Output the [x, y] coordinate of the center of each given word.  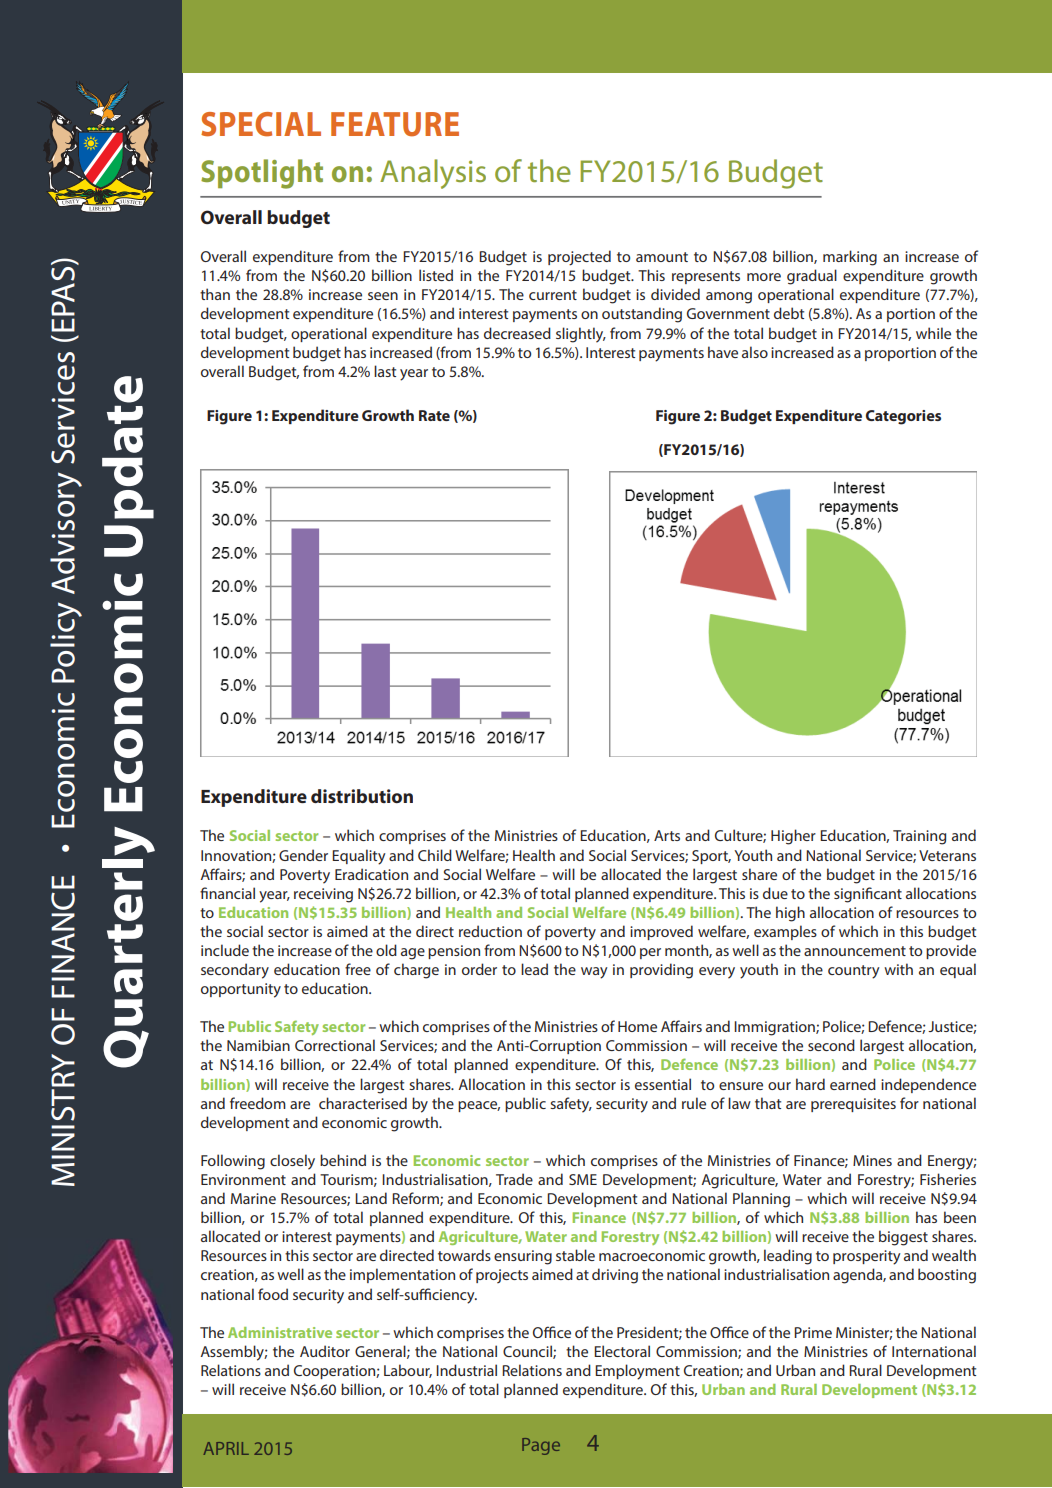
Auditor [325, 1351]
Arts [667, 835]
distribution [362, 796]
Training [919, 837]
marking [850, 258]
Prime [813, 1332]
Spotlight [262, 174]
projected [579, 258]
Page [541, 1446]
